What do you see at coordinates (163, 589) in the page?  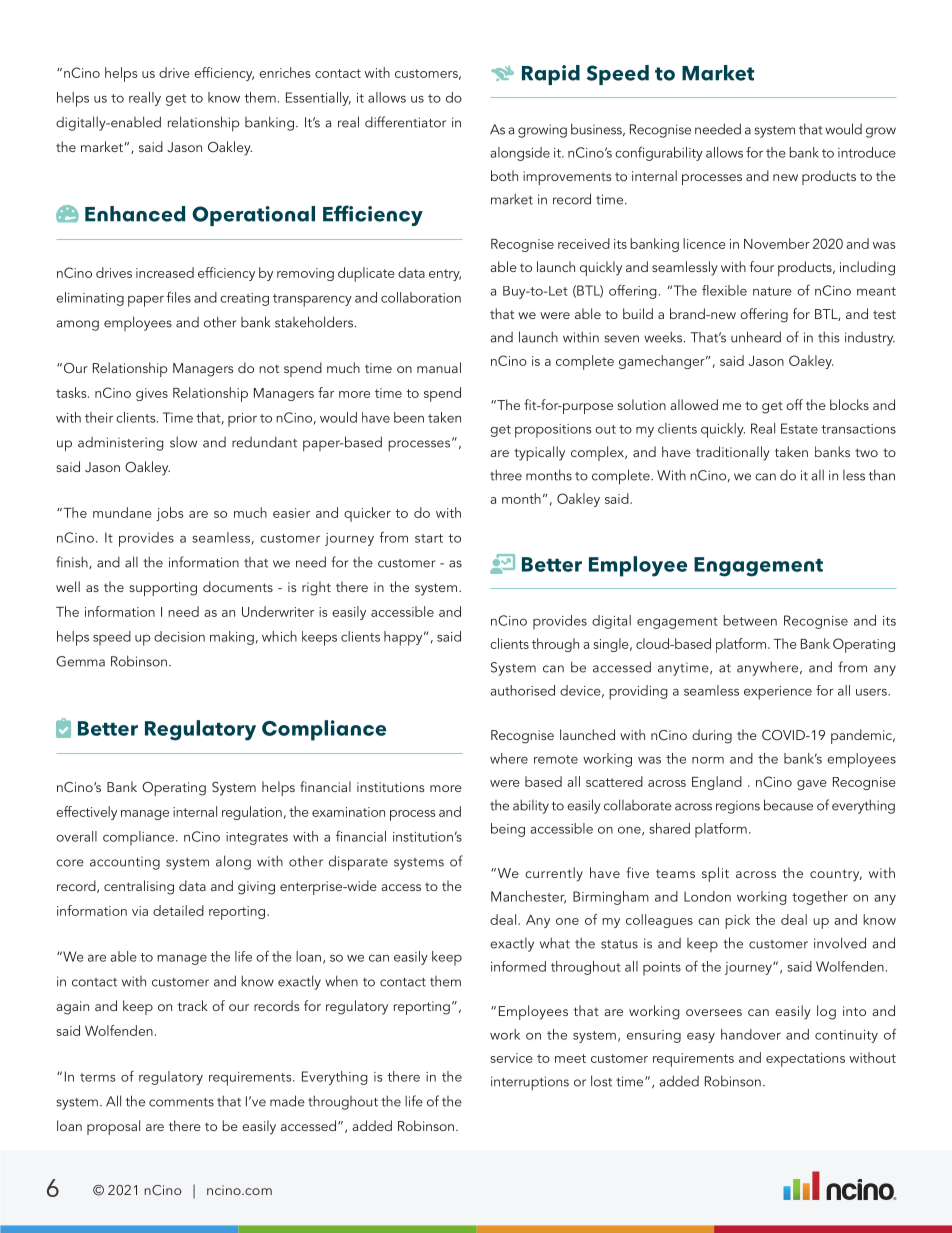 I see `supporting` at bounding box center [163, 589].
